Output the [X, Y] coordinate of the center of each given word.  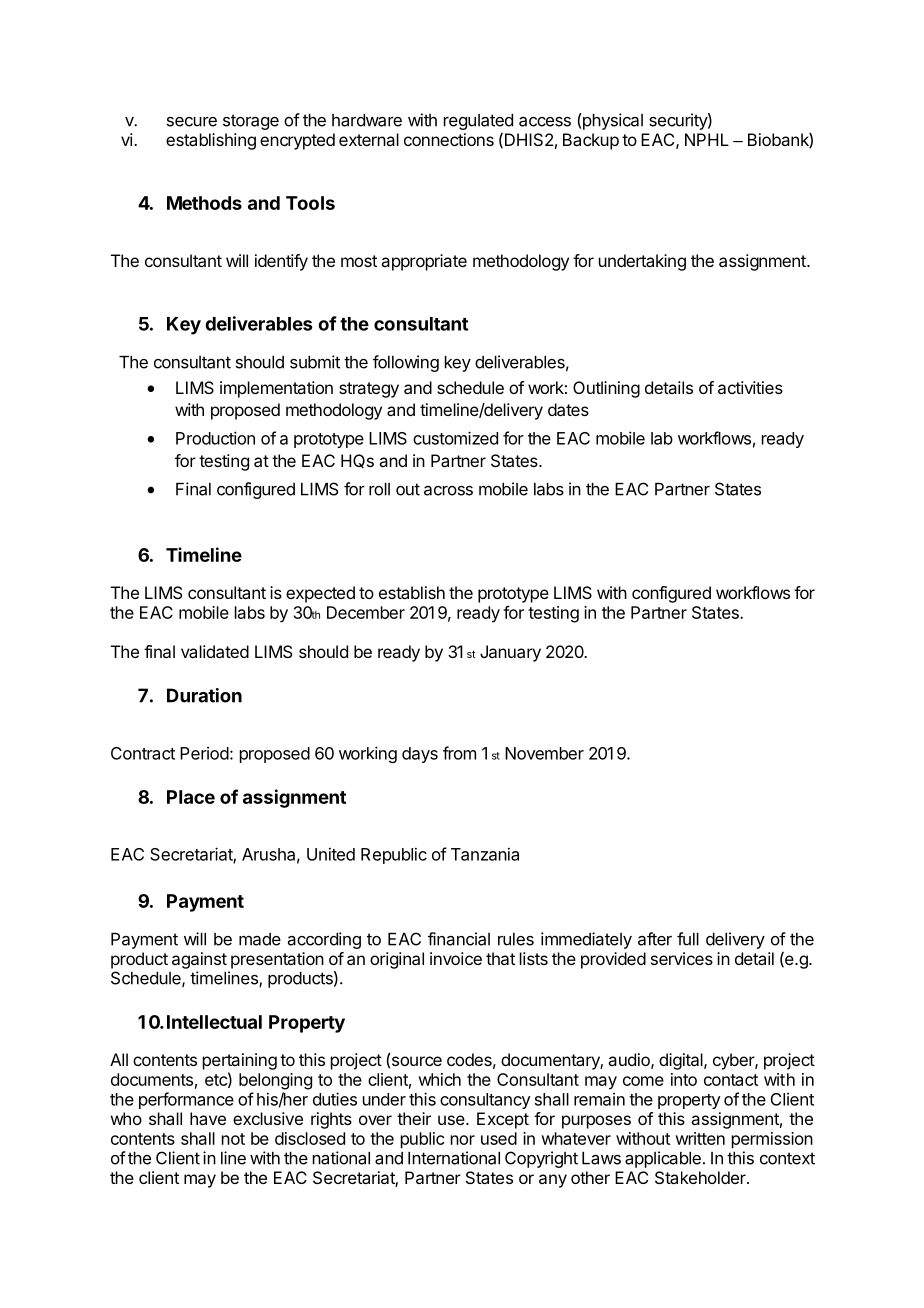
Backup [591, 141]
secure [192, 122]
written [700, 1138]
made [260, 939]
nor [463, 1140]
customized [455, 438]
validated [215, 651]
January [510, 653]
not [233, 1139]
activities [750, 387]
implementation [276, 389]
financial [459, 939]
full [688, 939]
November [544, 753]
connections [449, 139]
